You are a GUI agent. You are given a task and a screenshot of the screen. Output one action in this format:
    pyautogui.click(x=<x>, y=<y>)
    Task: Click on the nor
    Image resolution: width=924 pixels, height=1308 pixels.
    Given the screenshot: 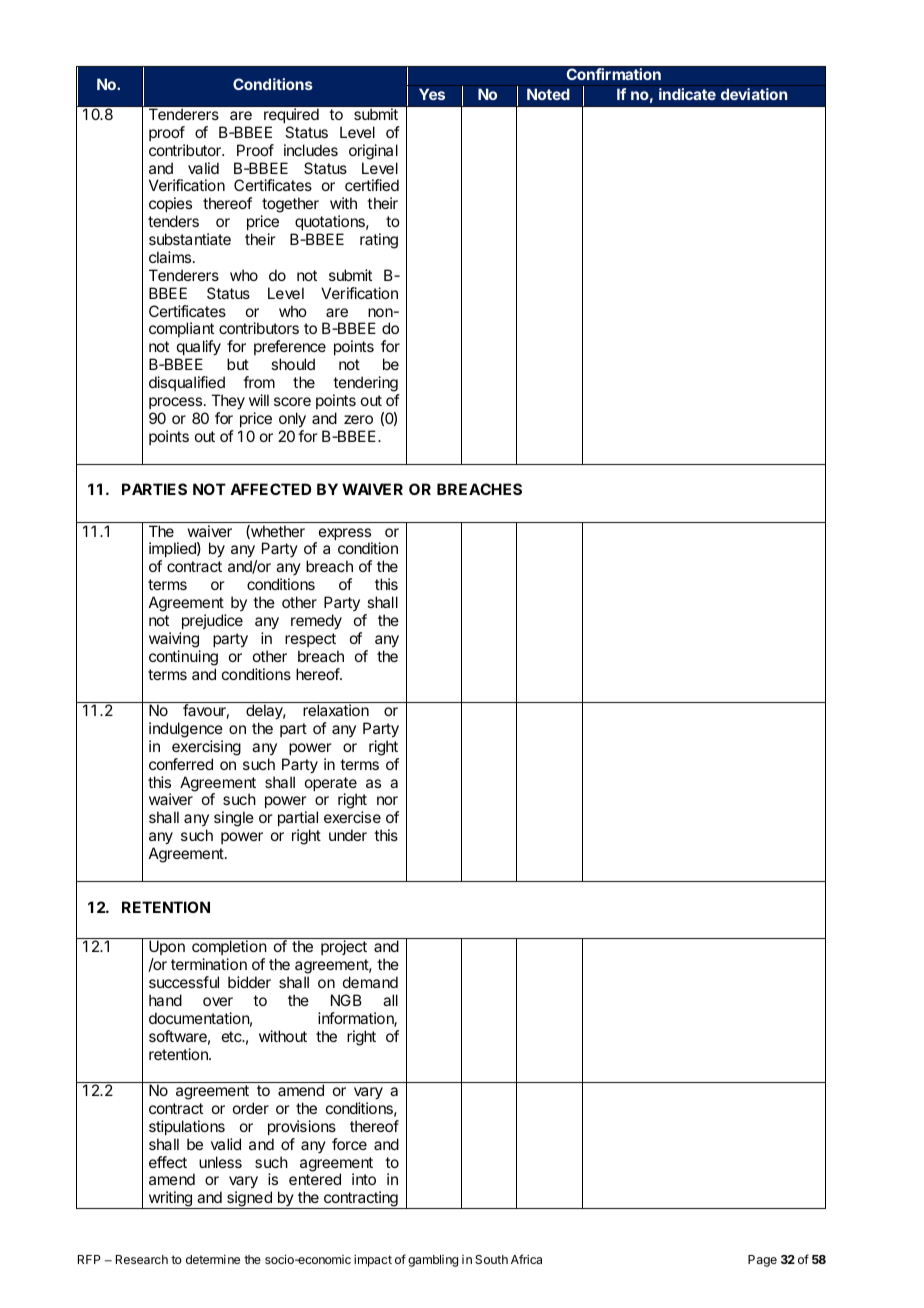 What is the action you would take?
    pyautogui.click(x=387, y=800)
